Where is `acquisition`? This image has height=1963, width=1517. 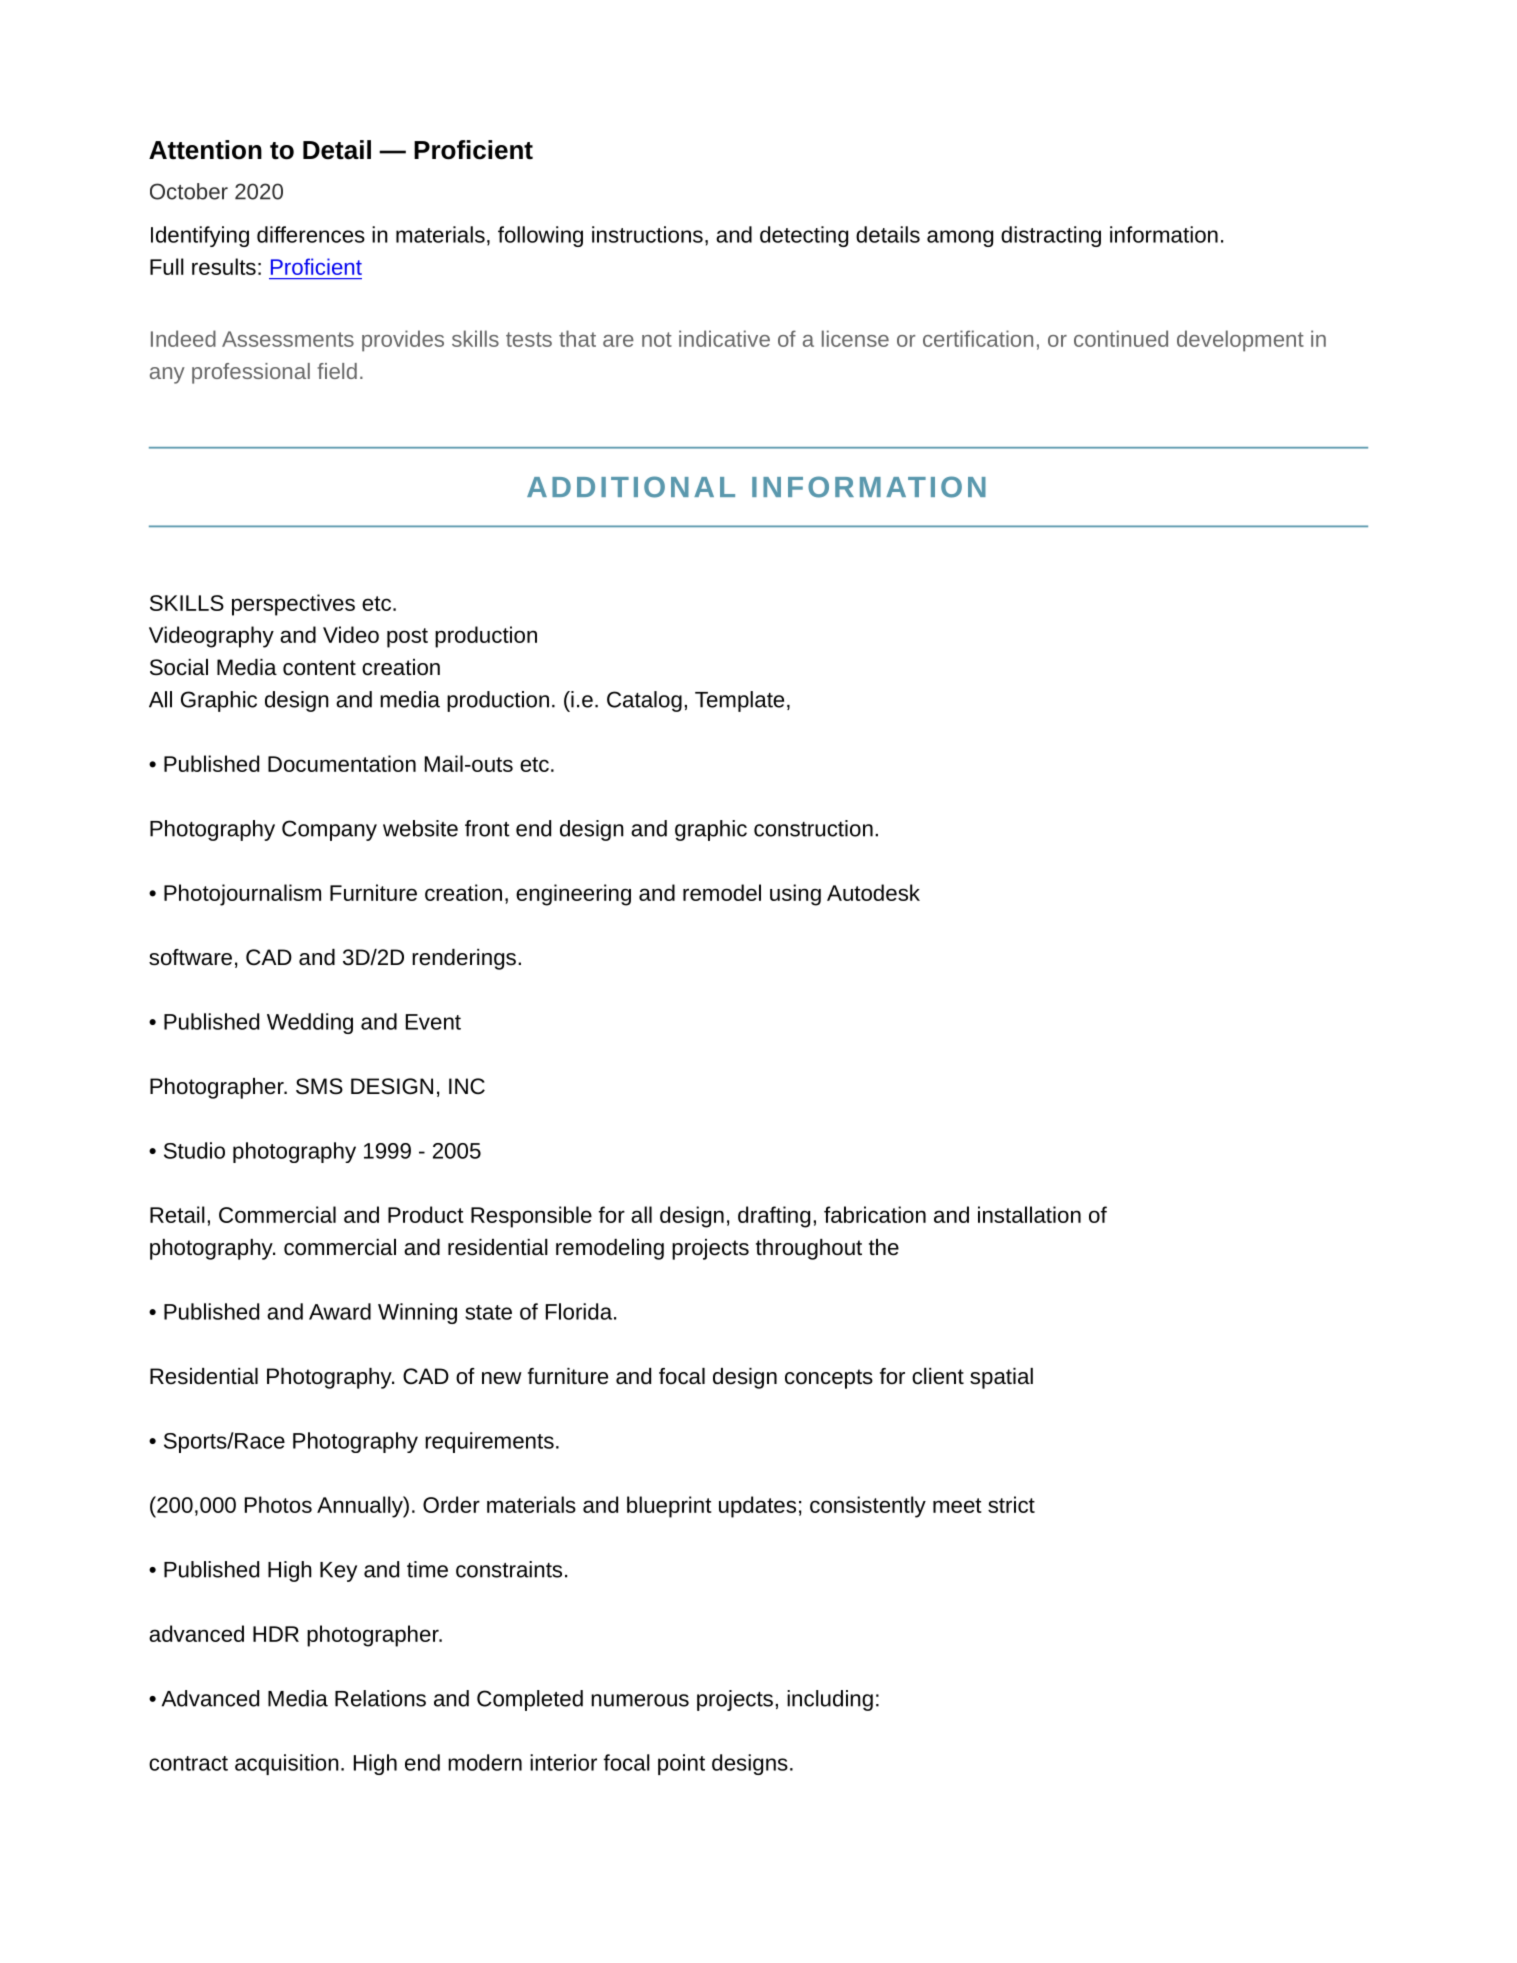 acquisition is located at coordinates (287, 1764).
